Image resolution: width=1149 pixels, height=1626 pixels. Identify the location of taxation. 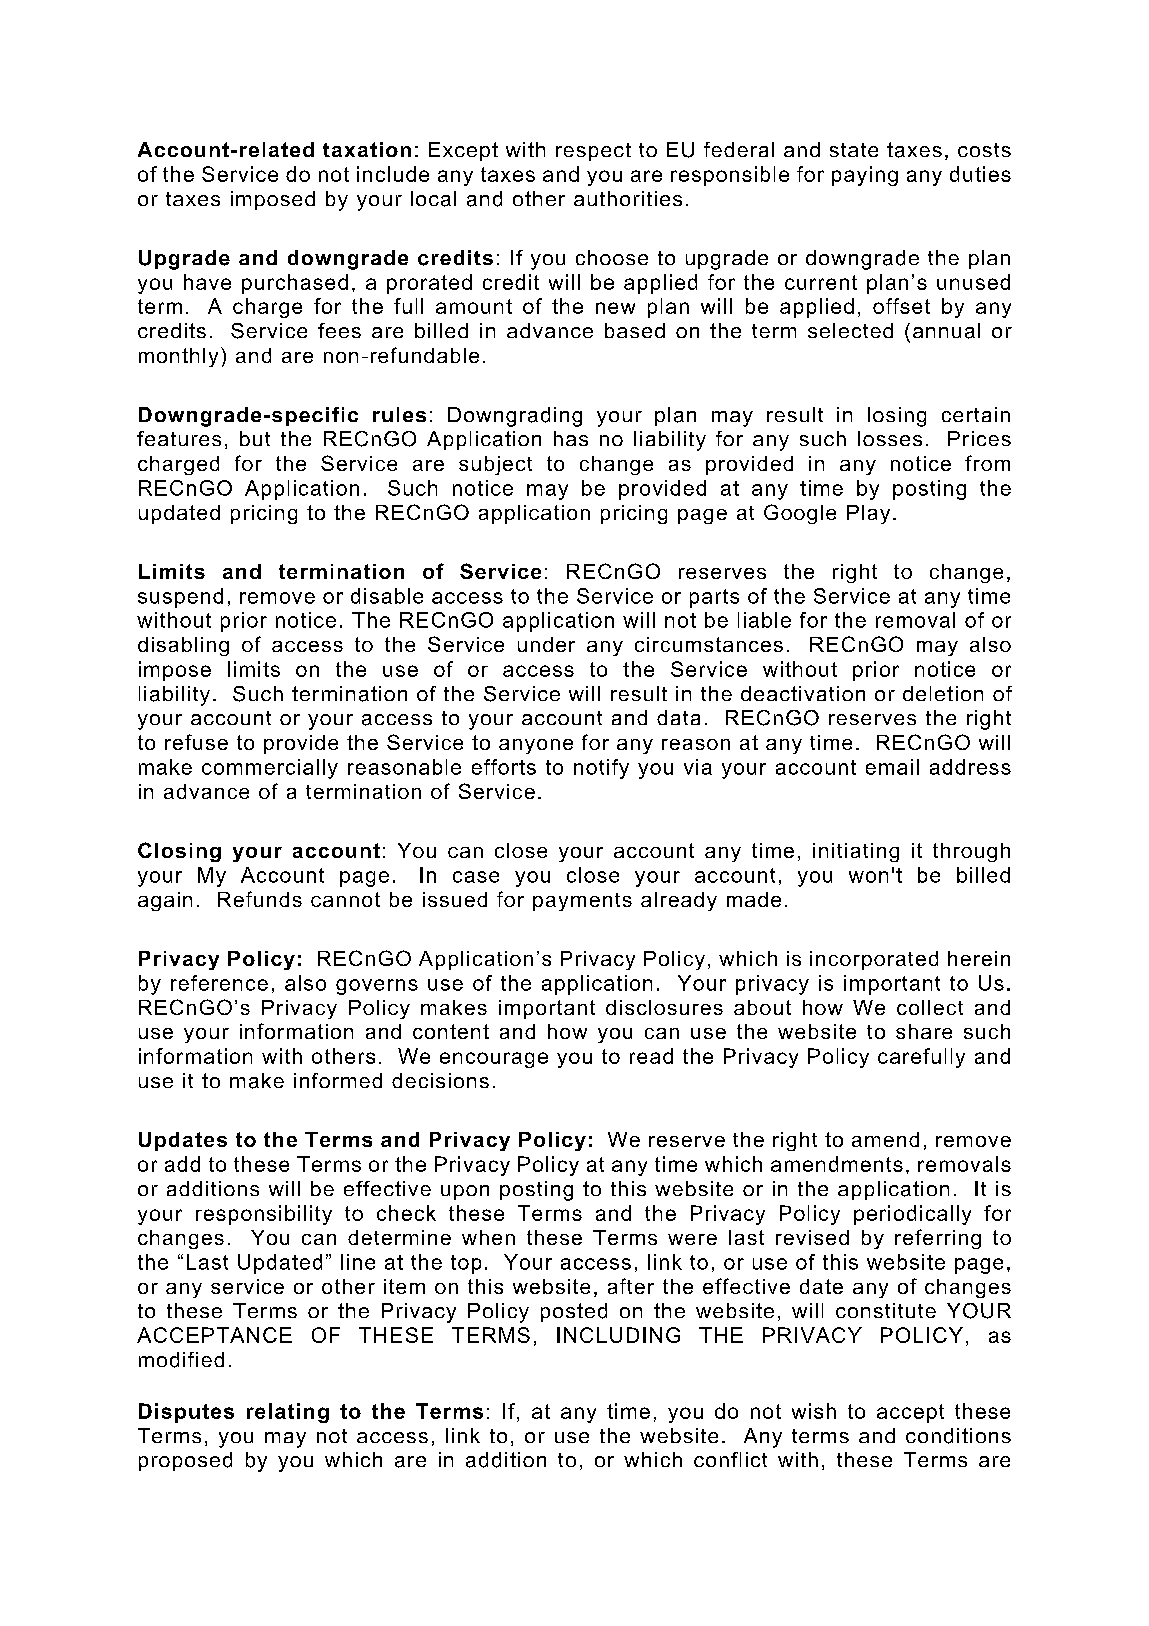
(367, 149).
